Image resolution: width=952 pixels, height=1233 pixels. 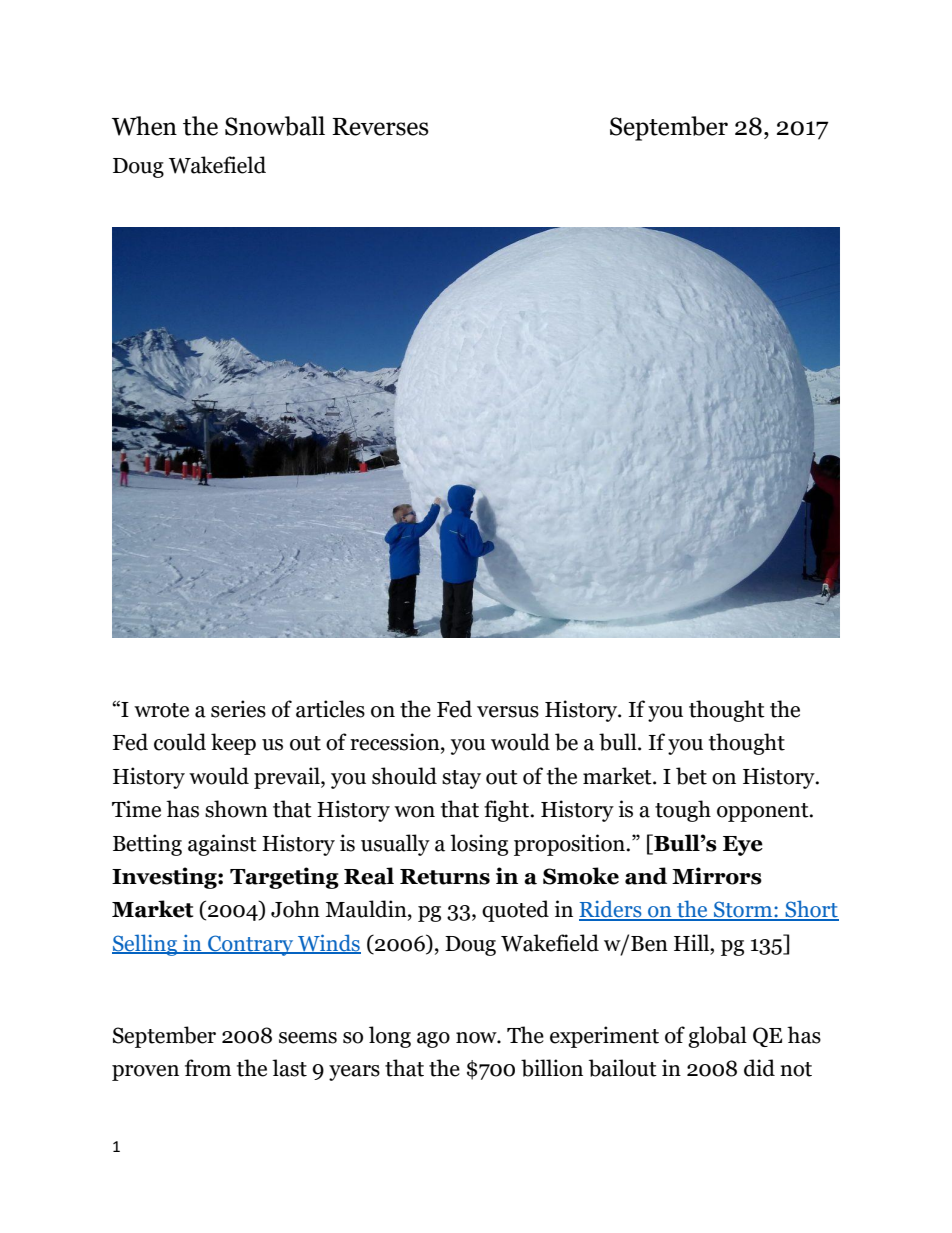 I want to click on tough, so click(x=683, y=811).
